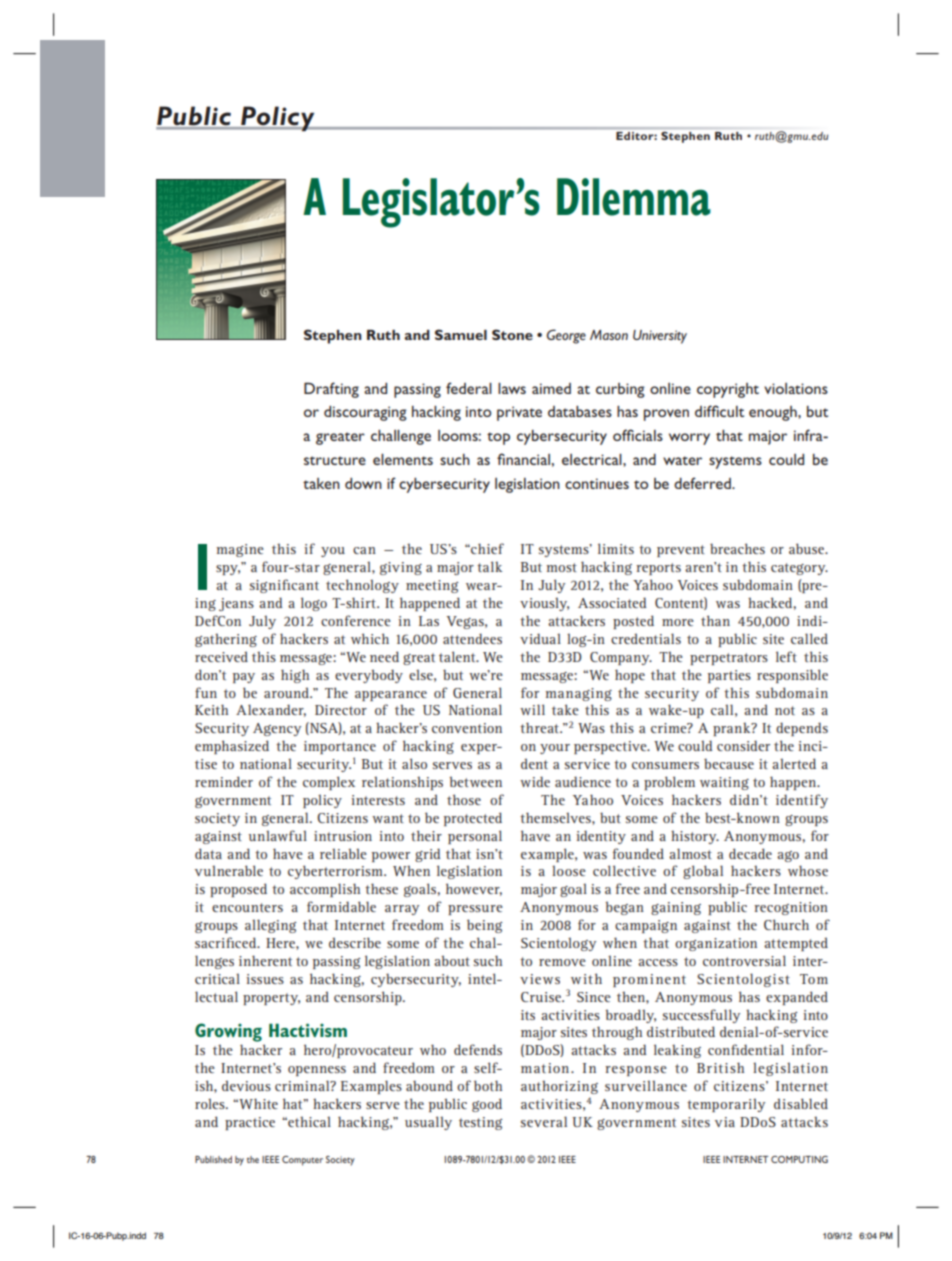 The width and height of the image is (952, 1261). Describe the element at coordinates (475, 910) in the image. I see `pressure` at that location.
